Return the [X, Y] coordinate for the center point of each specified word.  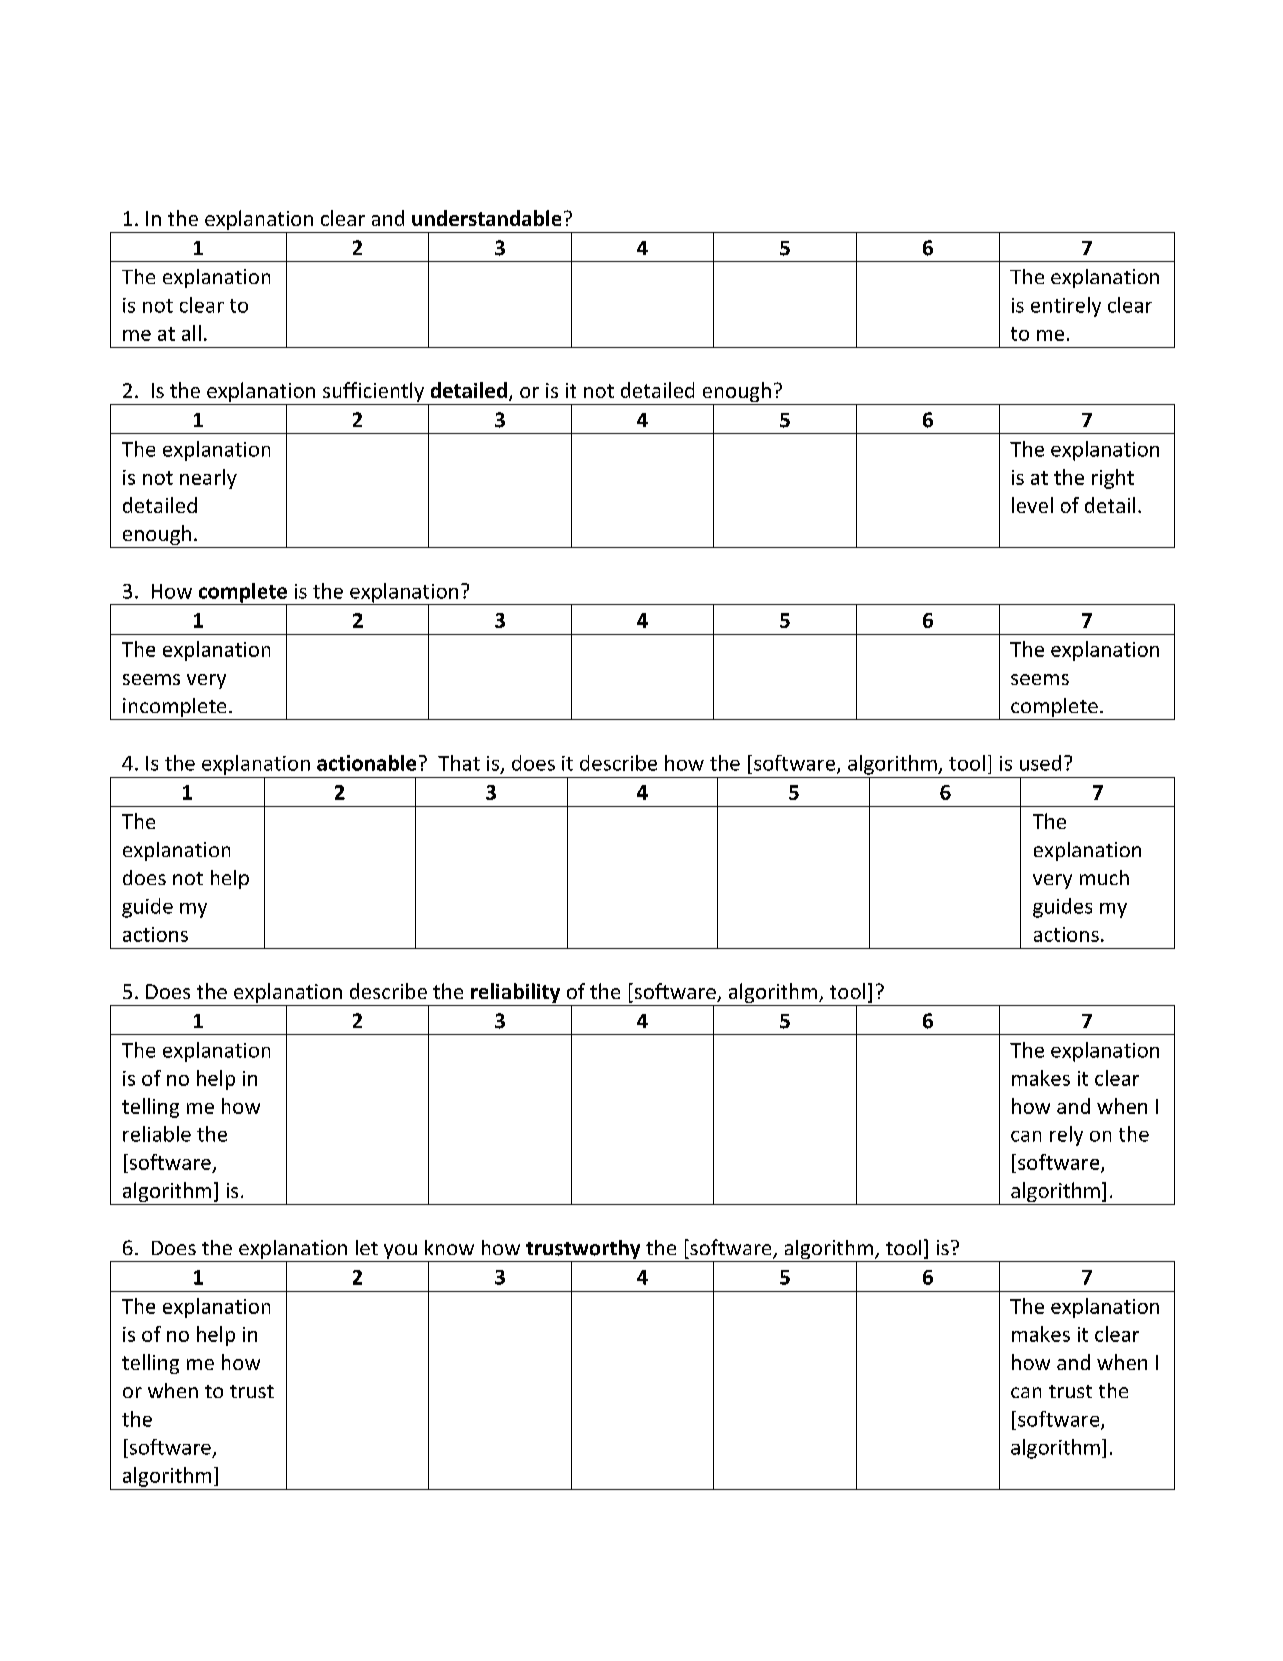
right [1113, 479]
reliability [516, 994]
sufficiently [373, 393]
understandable [486, 218]
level [1032, 505]
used [1040, 763]
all [191, 333]
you [400, 1253]
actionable [366, 763]
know [449, 1247]
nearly [208, 479]
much [1104, 877]
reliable [157, 1134]
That [459, 763]
